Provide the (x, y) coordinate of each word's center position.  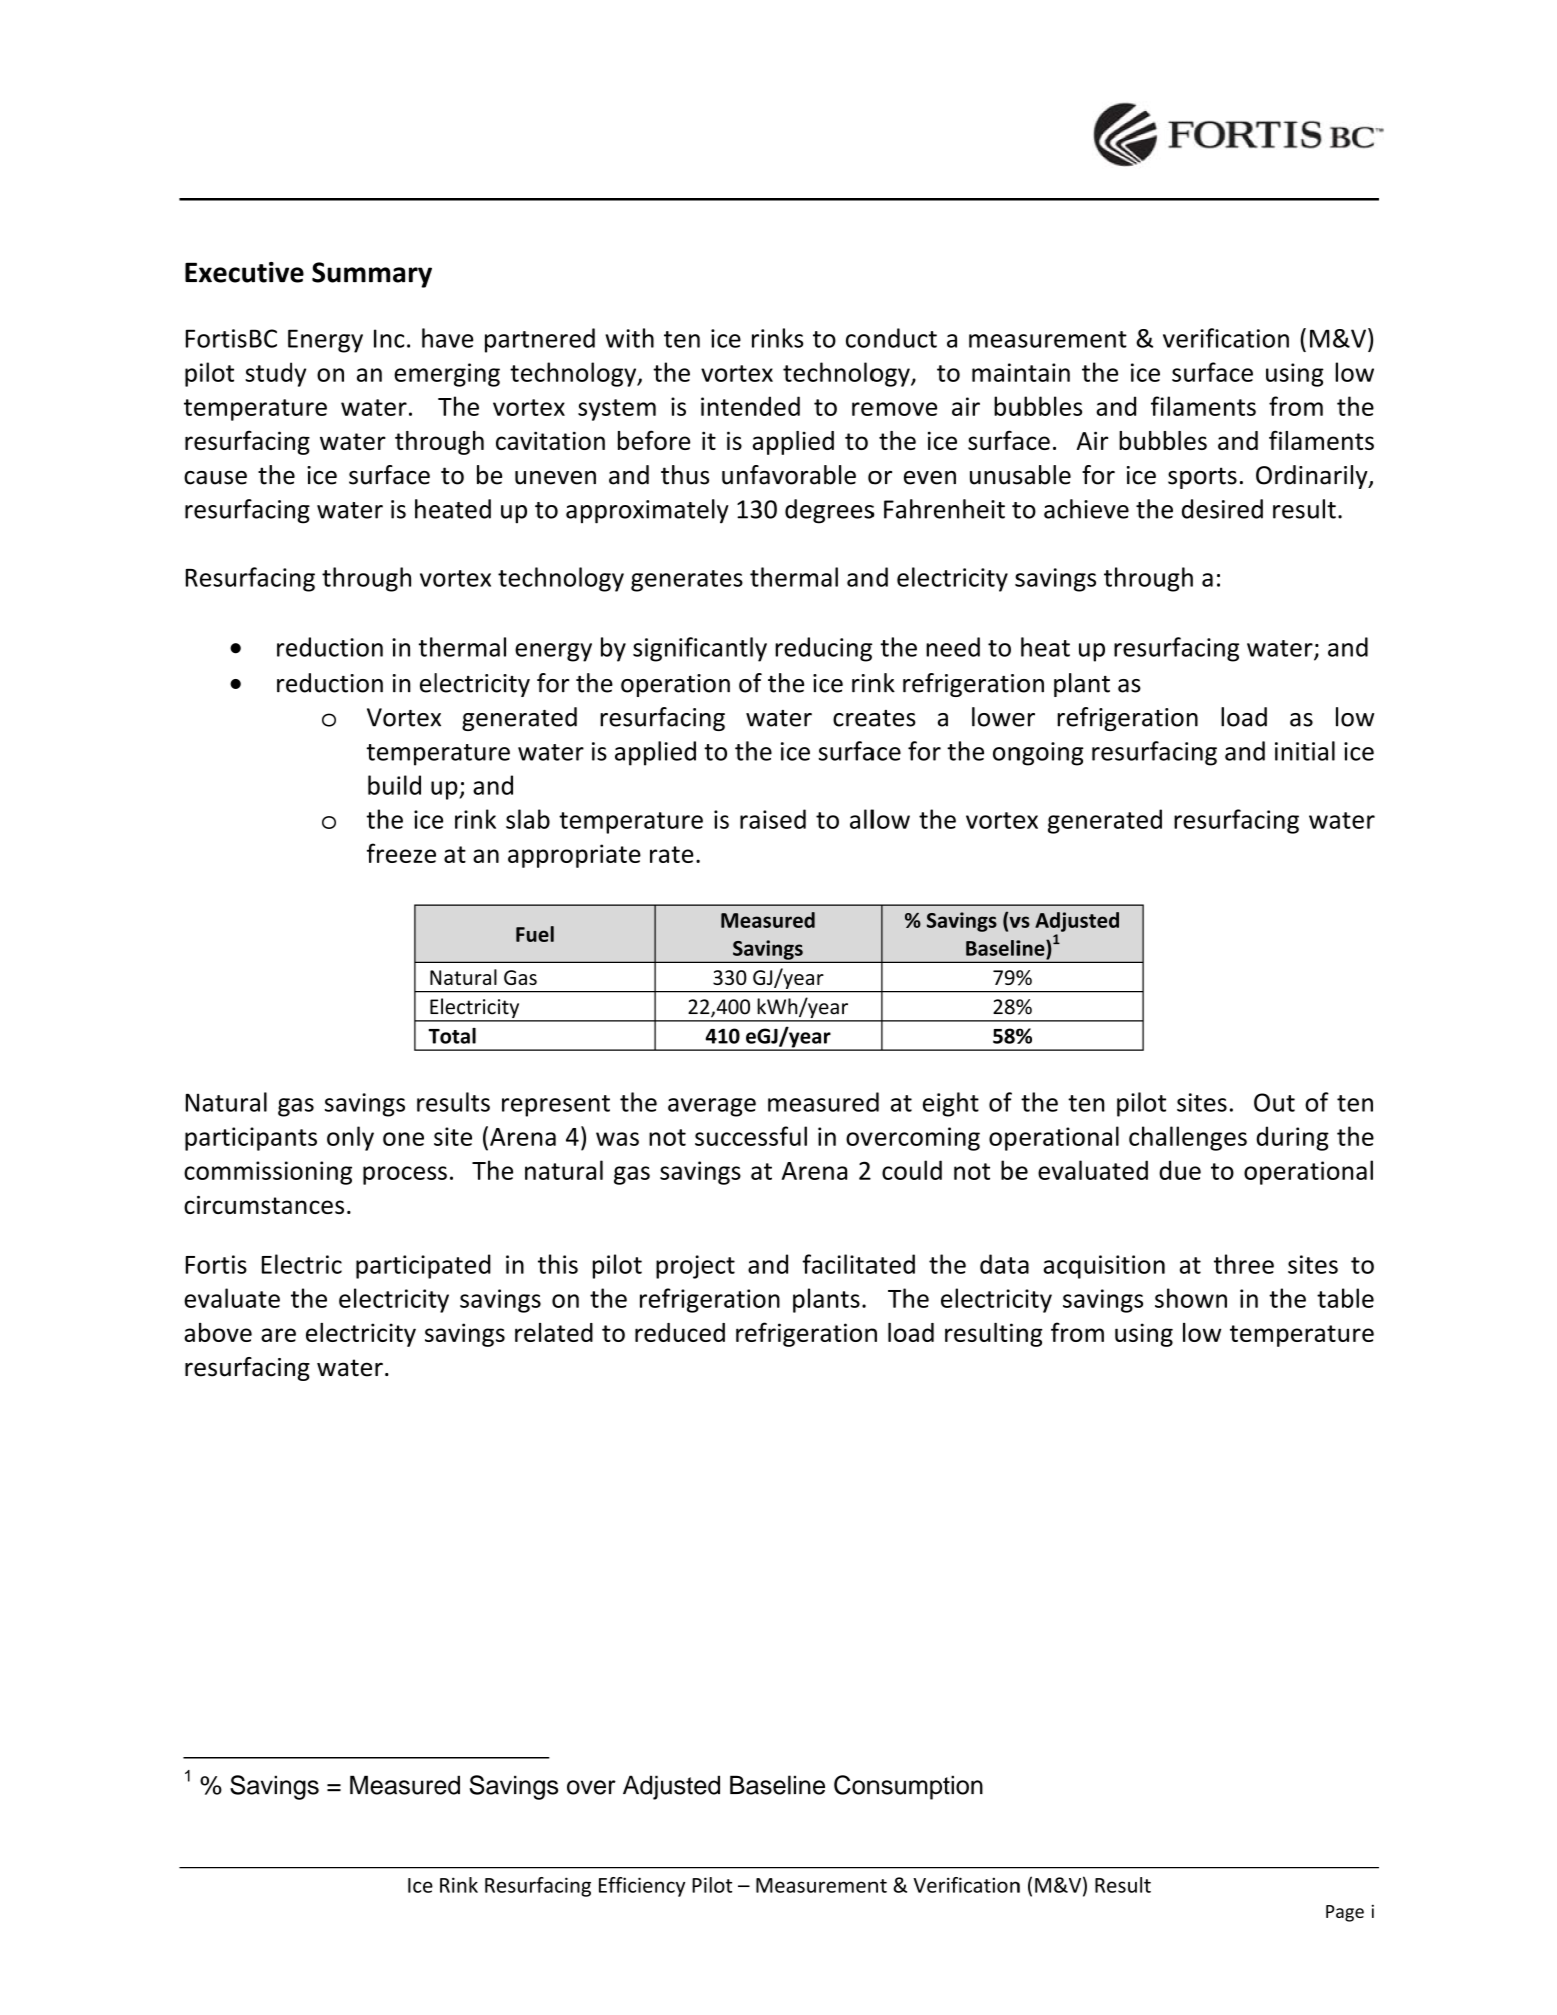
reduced (680, 1332)
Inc (389, 338)
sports (1202, 478)
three (1244, 1264)
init (1292, 751)
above (218, 1332)
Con (856, 1785)
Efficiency (642, 1887)
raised (773, 819)
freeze (401, 853)
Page (1345, 1913)
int (715, 406)
